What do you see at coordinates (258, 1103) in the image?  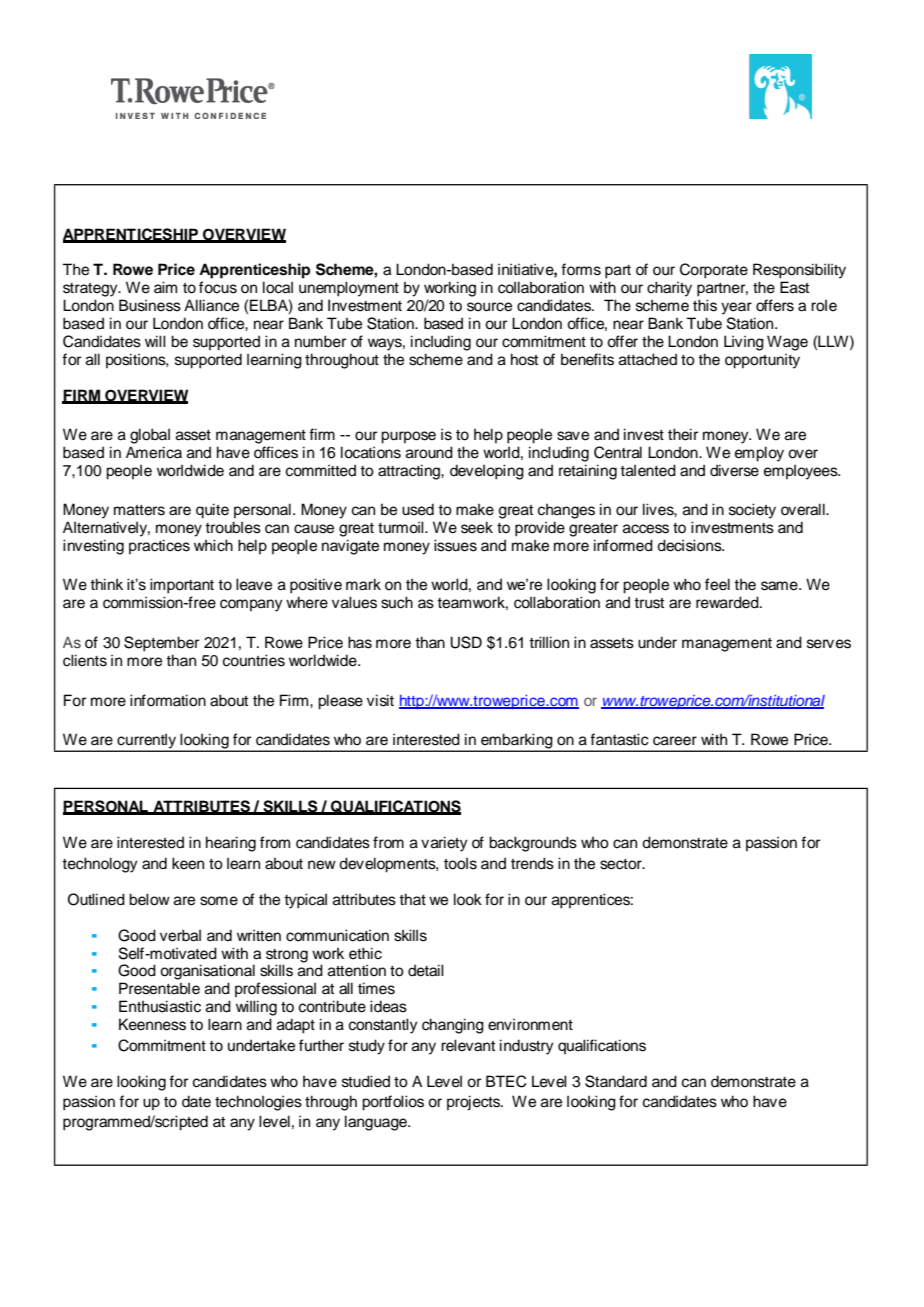 I see `technologies` at bounding box center [258, 1103].
